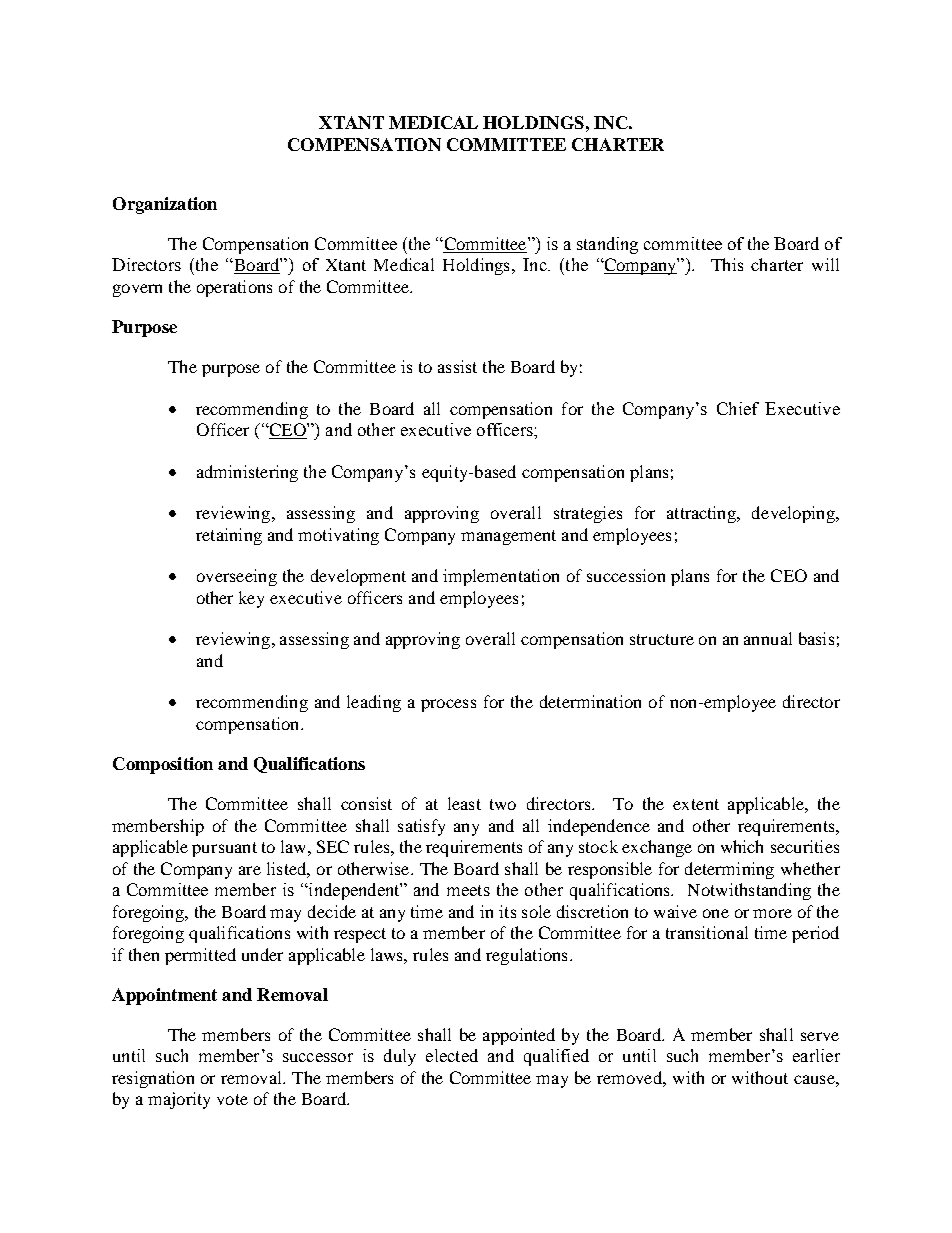 The height and width of the page is (1233, 952). Describe the element at coordinates (457, 366) in the page. I see `assist` at that location.
